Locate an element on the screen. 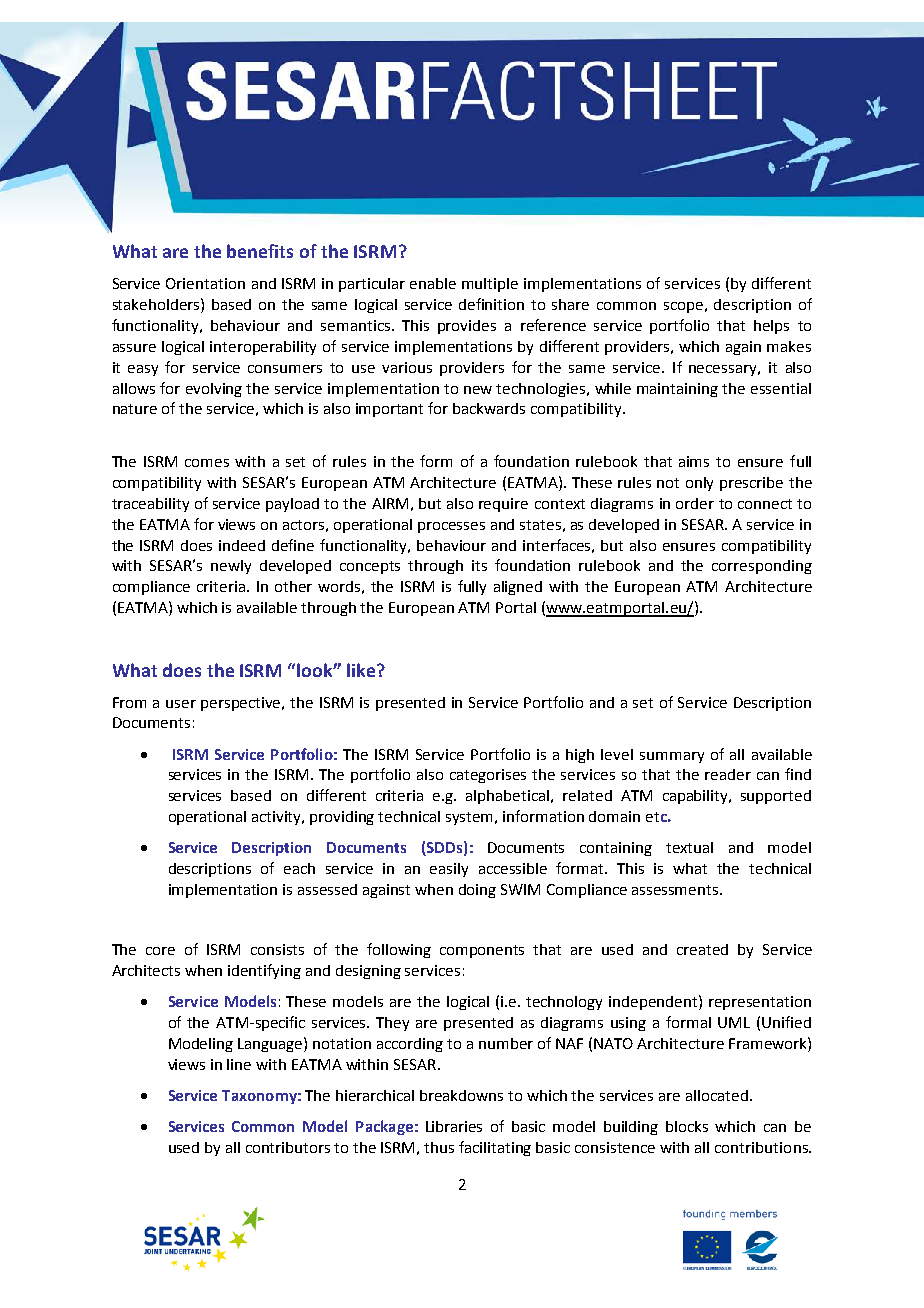  Orientation is located at coordinates (205, 283).
